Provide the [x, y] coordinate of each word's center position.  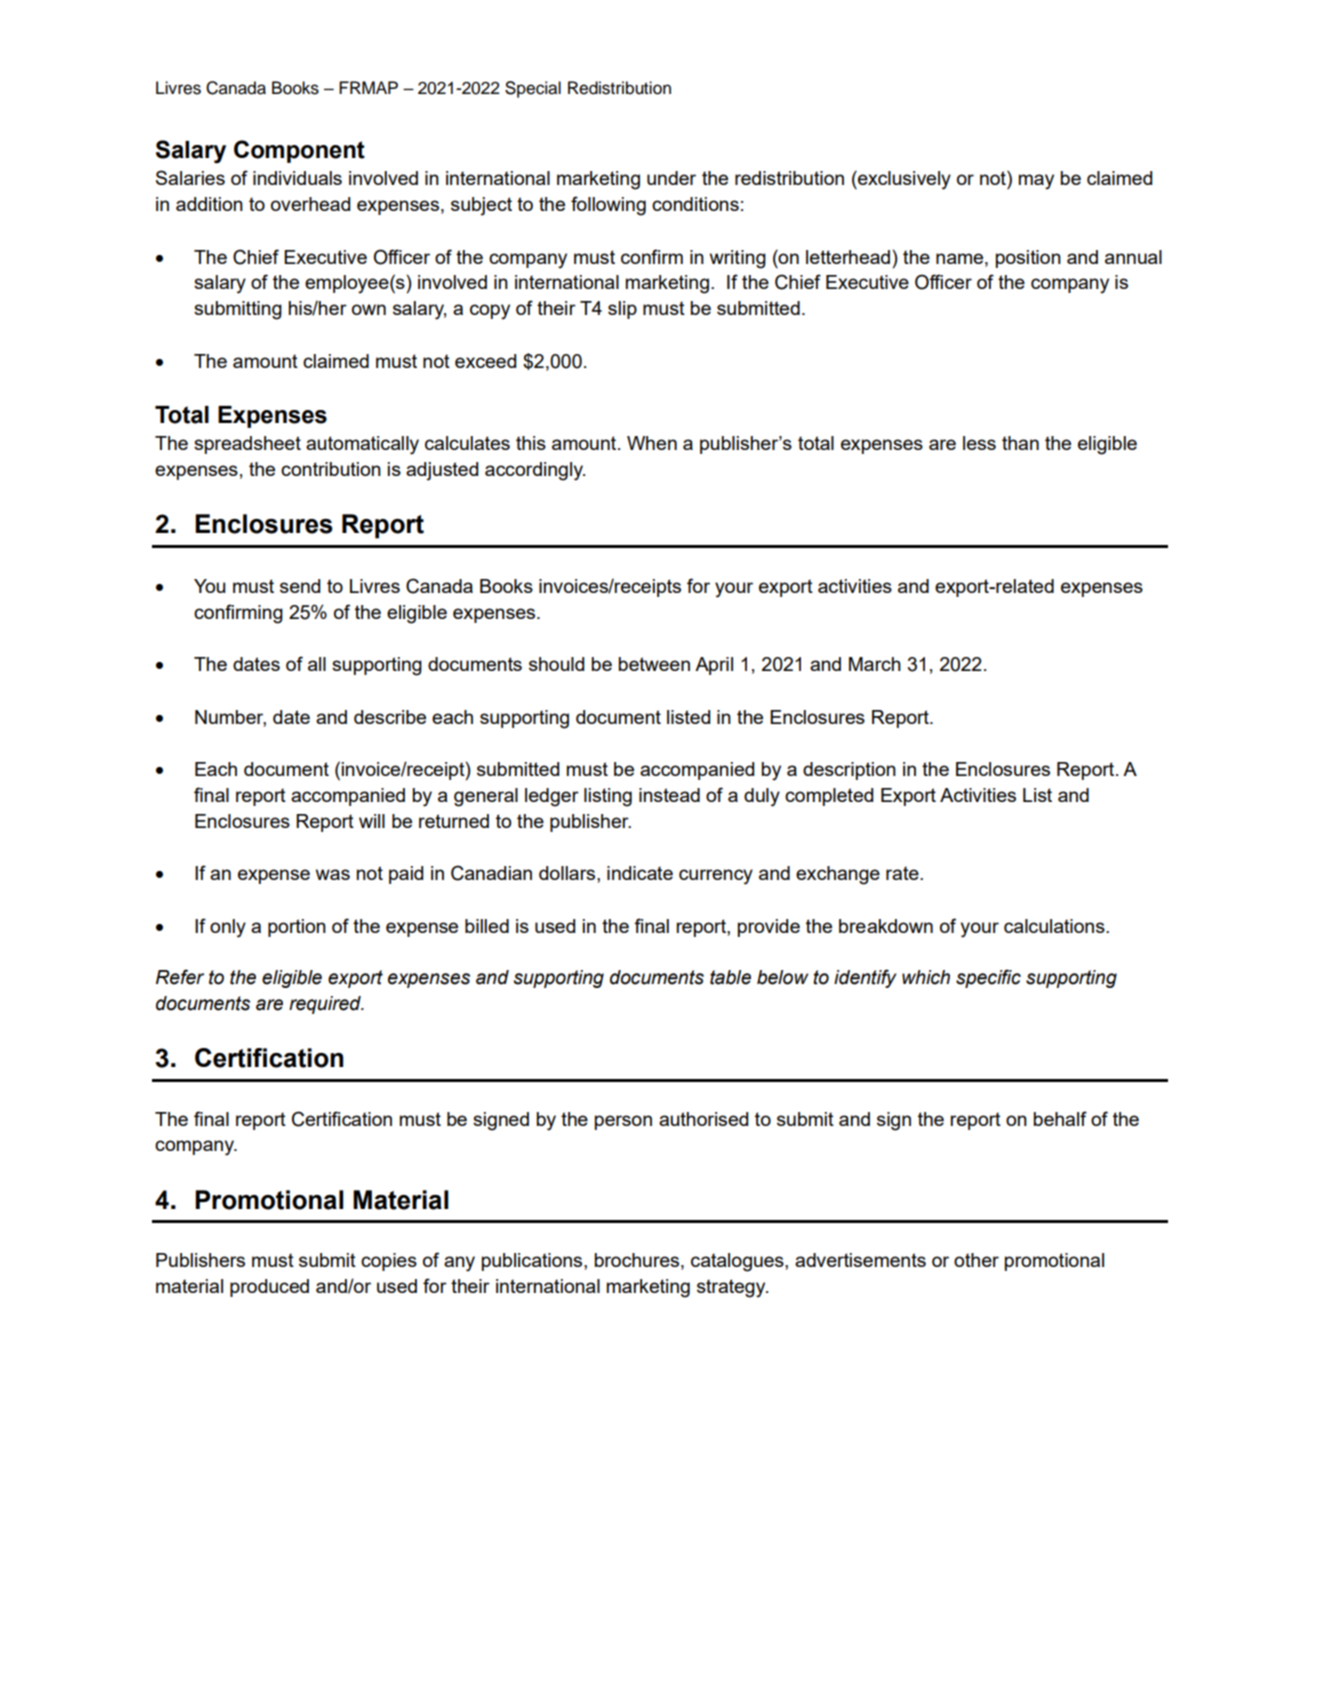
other [976, 1260]
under [671, 178]
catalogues [738, 1262]
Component [299, 151]
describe [390, 717]
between [654, 664]
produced [269, 1288]
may [1036, 182]
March [875, 664]
